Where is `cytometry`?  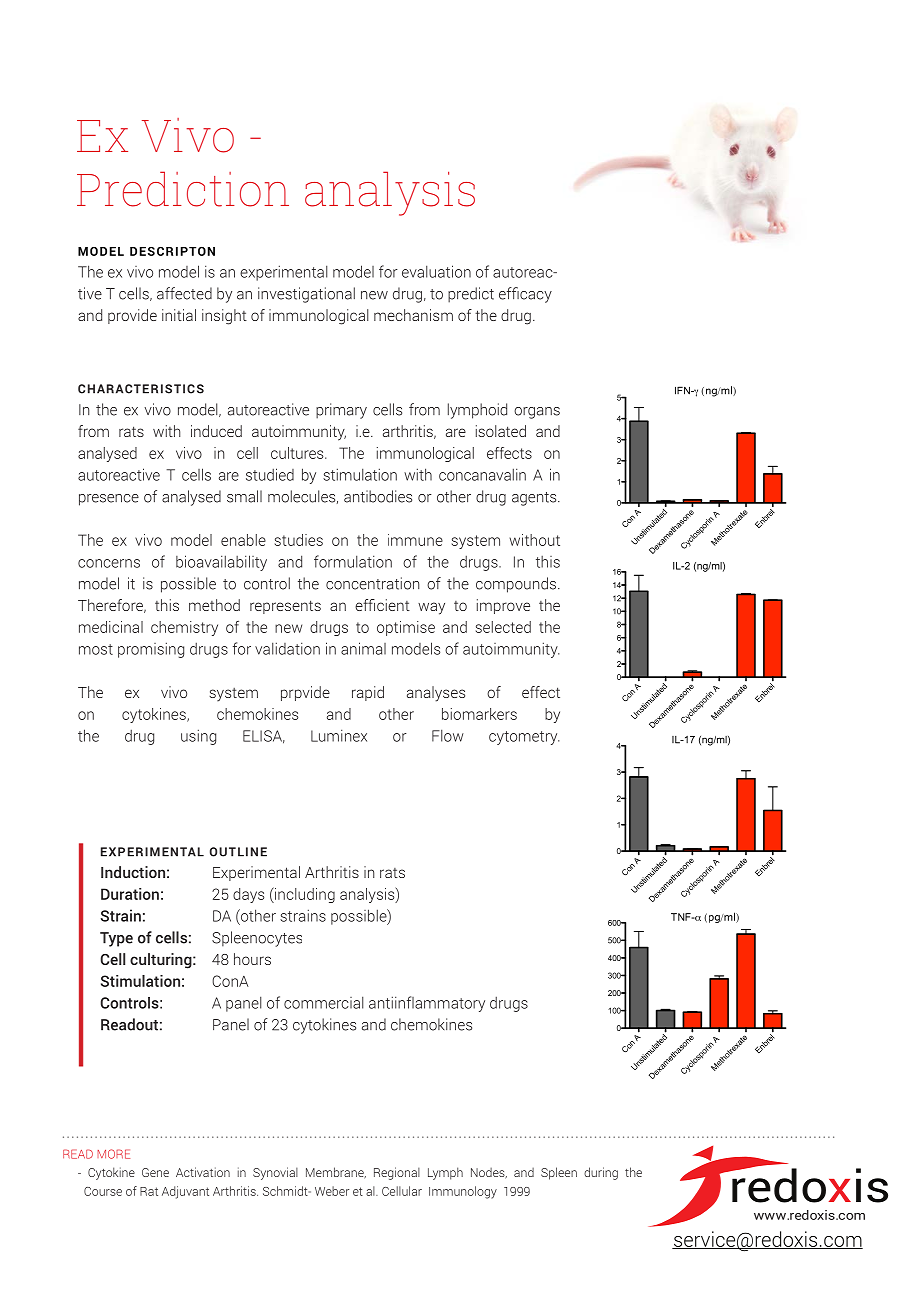
cytometry is located at coordinates (524, 738).
